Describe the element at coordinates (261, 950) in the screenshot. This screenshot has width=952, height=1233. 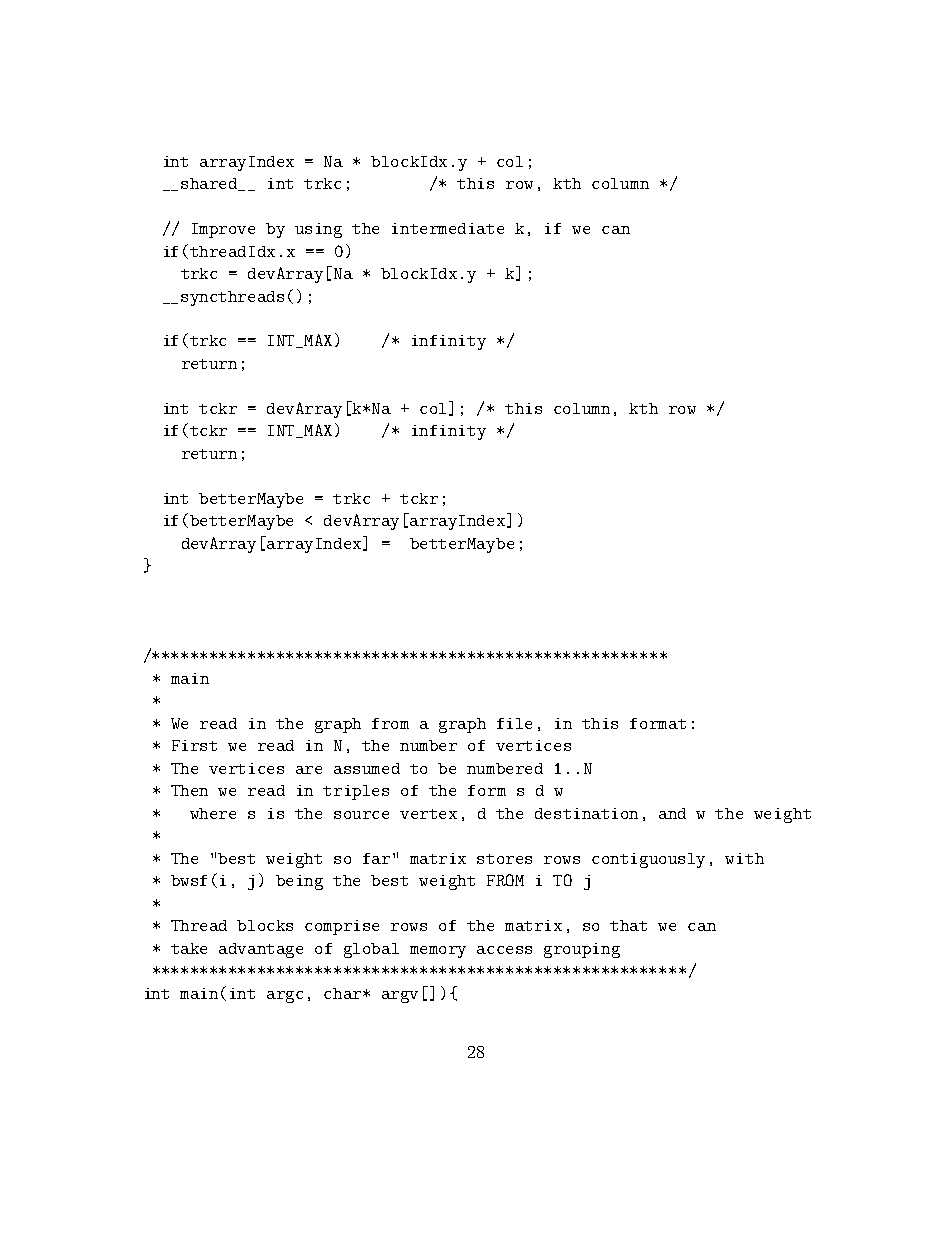
I see `advantage` at that location.
